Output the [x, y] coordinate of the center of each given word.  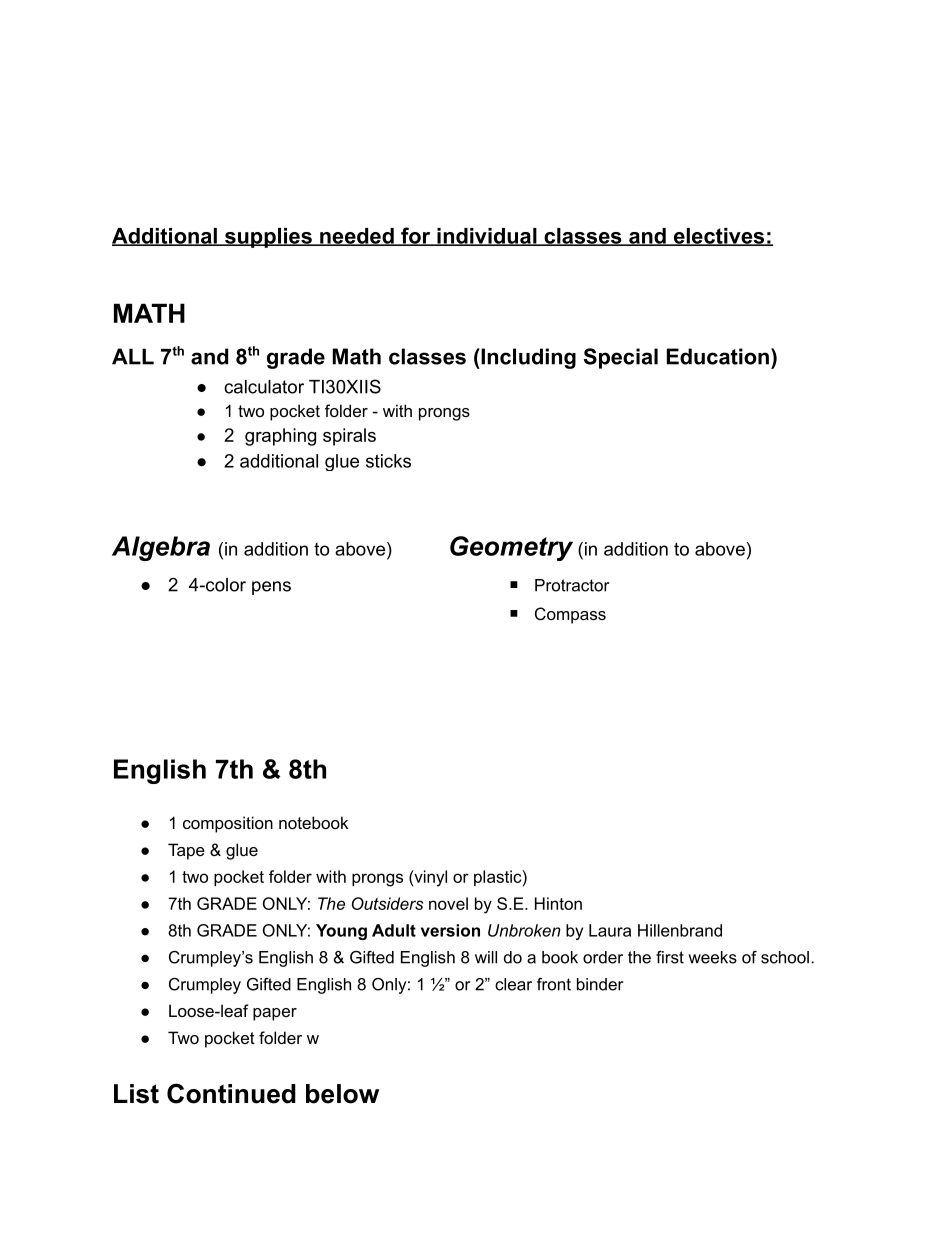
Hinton [558, 903]
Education [718, 356]
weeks [712, 957]
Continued [231, 1093]
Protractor [572, 585]
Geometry [511, 548]
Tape [186, 851]
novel [448, 903]
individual [487, 237]
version [450, 930]
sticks [388, 461]
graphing [280, 437]
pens [271, 588]
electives [719, 237]
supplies [268, 238]
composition [228, 824]
